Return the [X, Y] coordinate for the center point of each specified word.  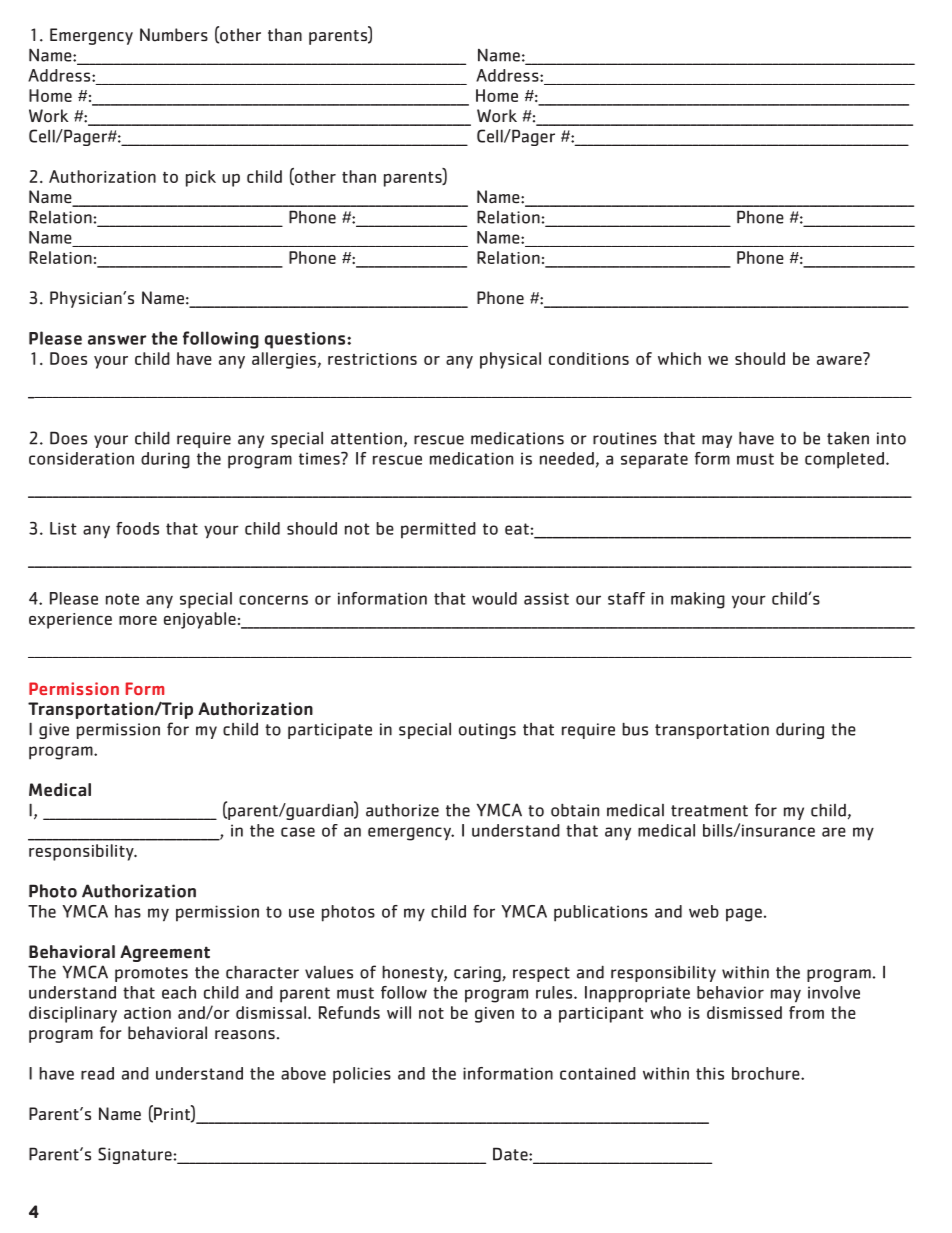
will [399, 1012]
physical [510, 360]
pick [201, 178]
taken [848, 438]
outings [487, 731]
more [138, 620]
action [147, 1013]
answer [117, 340]
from [806, 1012]
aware [840, 359]
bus [635, 729]
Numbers [174, 35]
